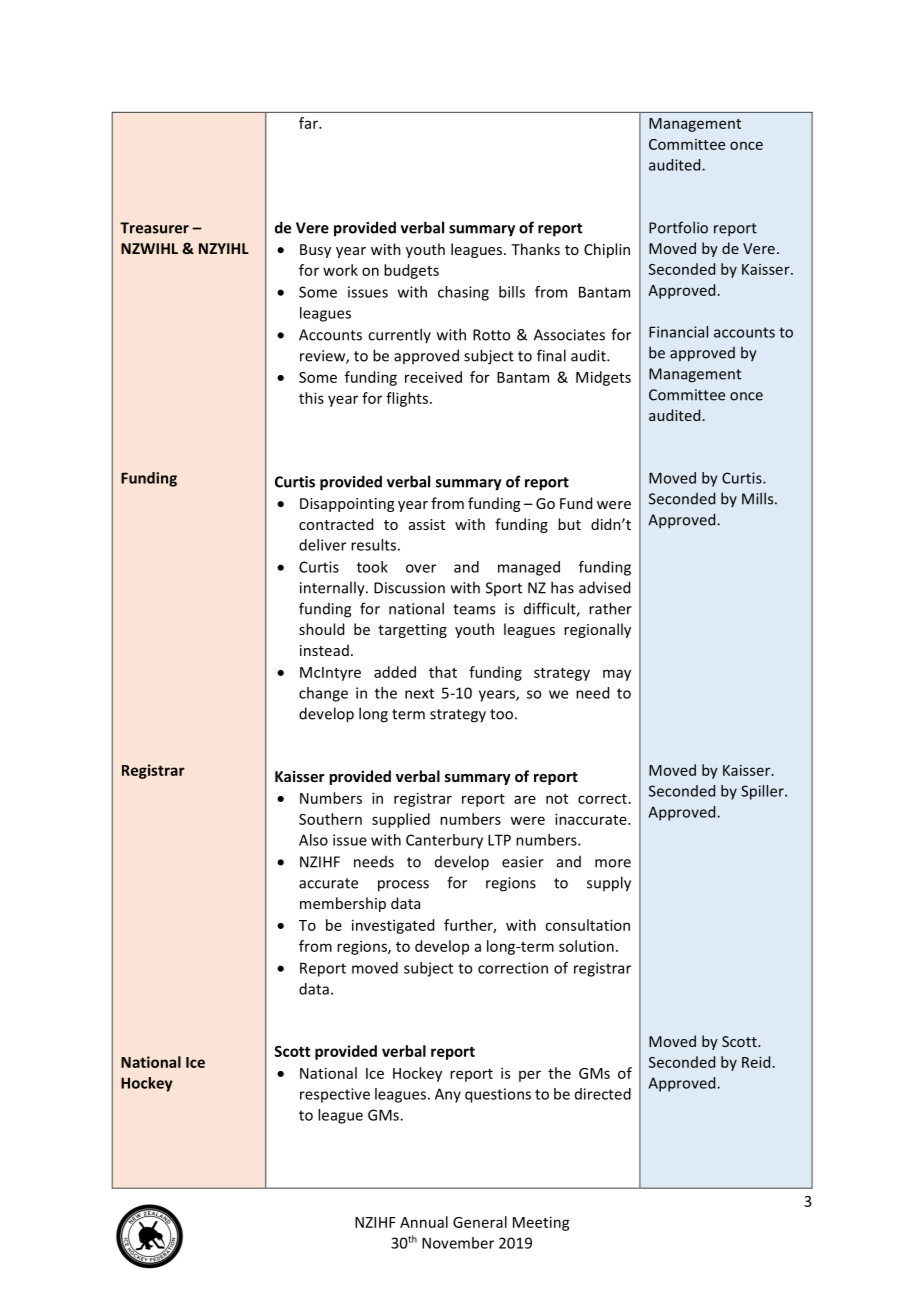 Image resolution: width=924 pixels, height=1308 pixels. What do you see at coordinates (433, 377) in the screenshot?
I see `received` at bounding box center [433, 377].
